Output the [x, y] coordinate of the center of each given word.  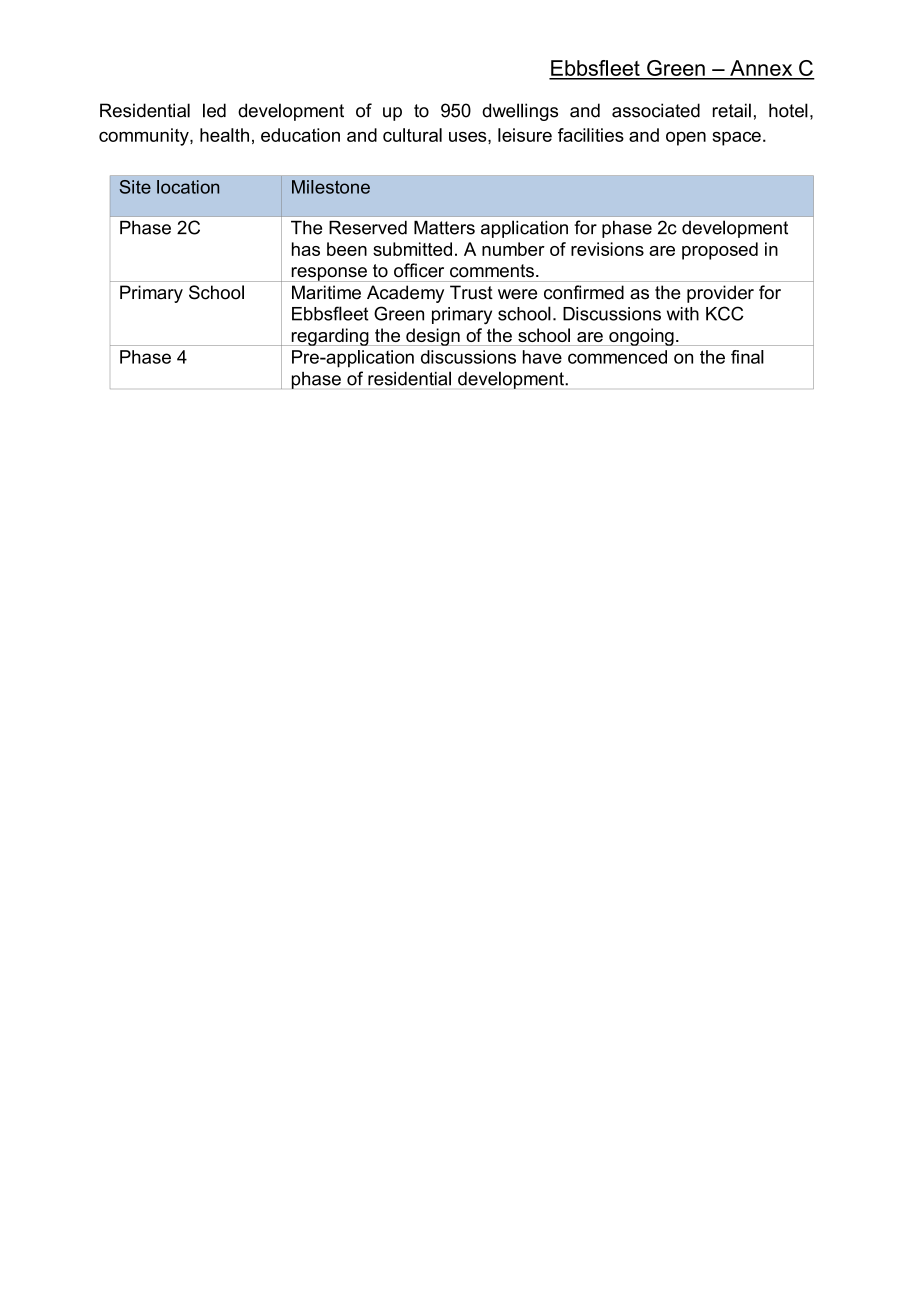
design [433, 337]
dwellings [520, 112]
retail [732, 110]
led [214, 110]
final [747, 357]
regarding [330, 337]
